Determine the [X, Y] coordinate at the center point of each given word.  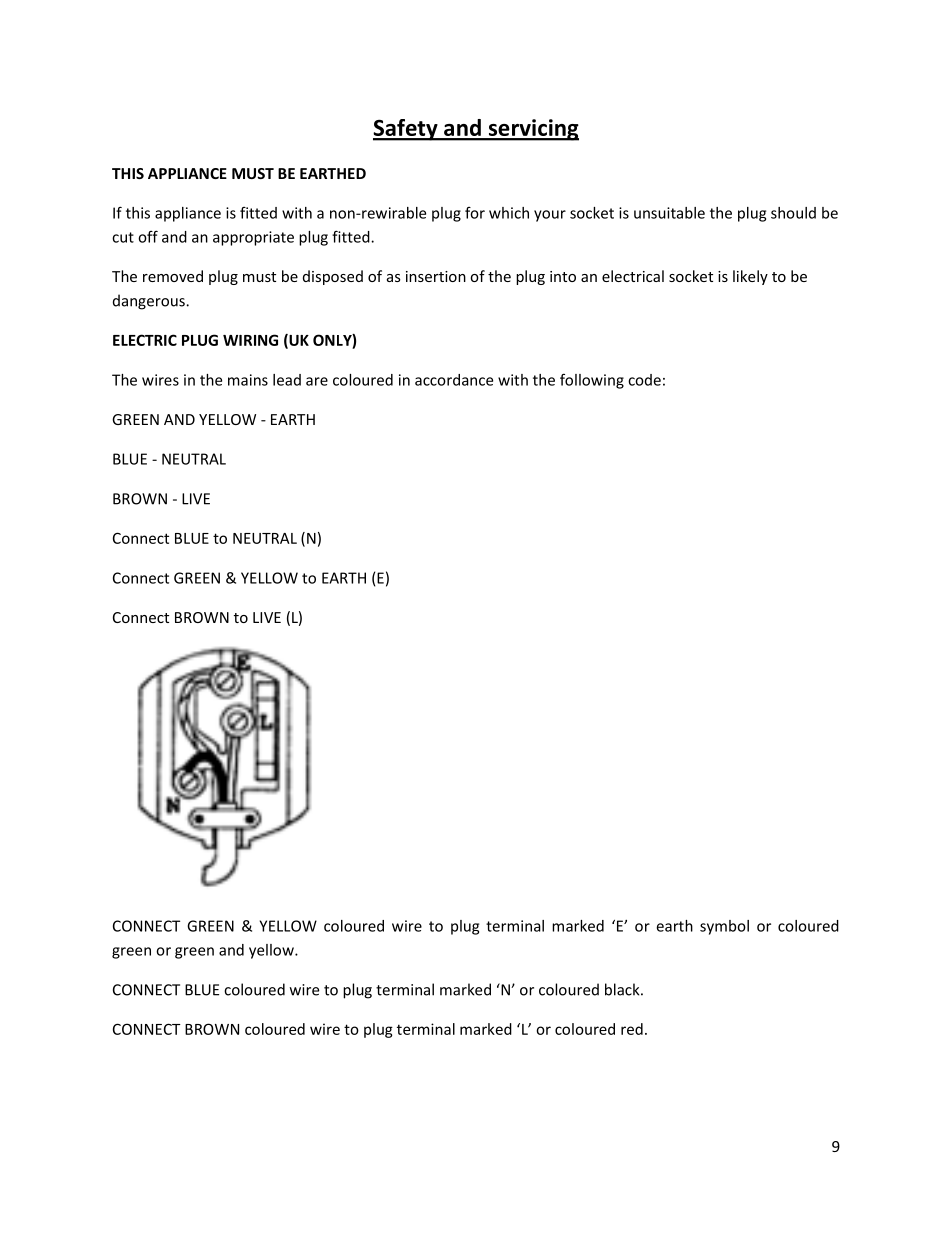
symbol [724, 927]
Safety [406, 130]
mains [248, 380]
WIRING [250, 340]
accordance [454, 380]
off [148, 236]
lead [287, 380]
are [317, 381]
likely [750, 277]
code [644, 380]
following [592, 381]
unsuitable [669, 213]
